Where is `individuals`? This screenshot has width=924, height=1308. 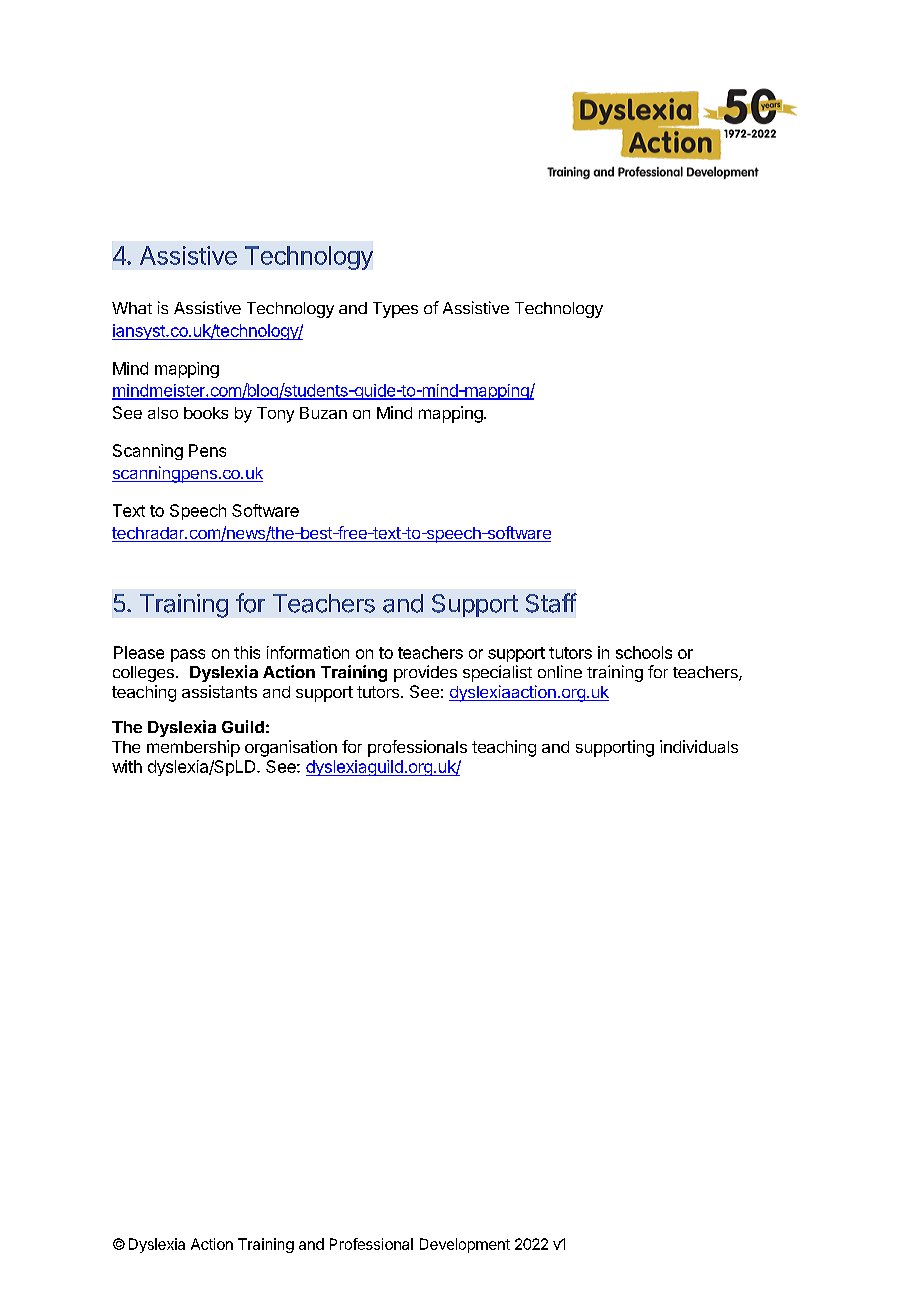 individuals is located at coordinates (699, 746).
